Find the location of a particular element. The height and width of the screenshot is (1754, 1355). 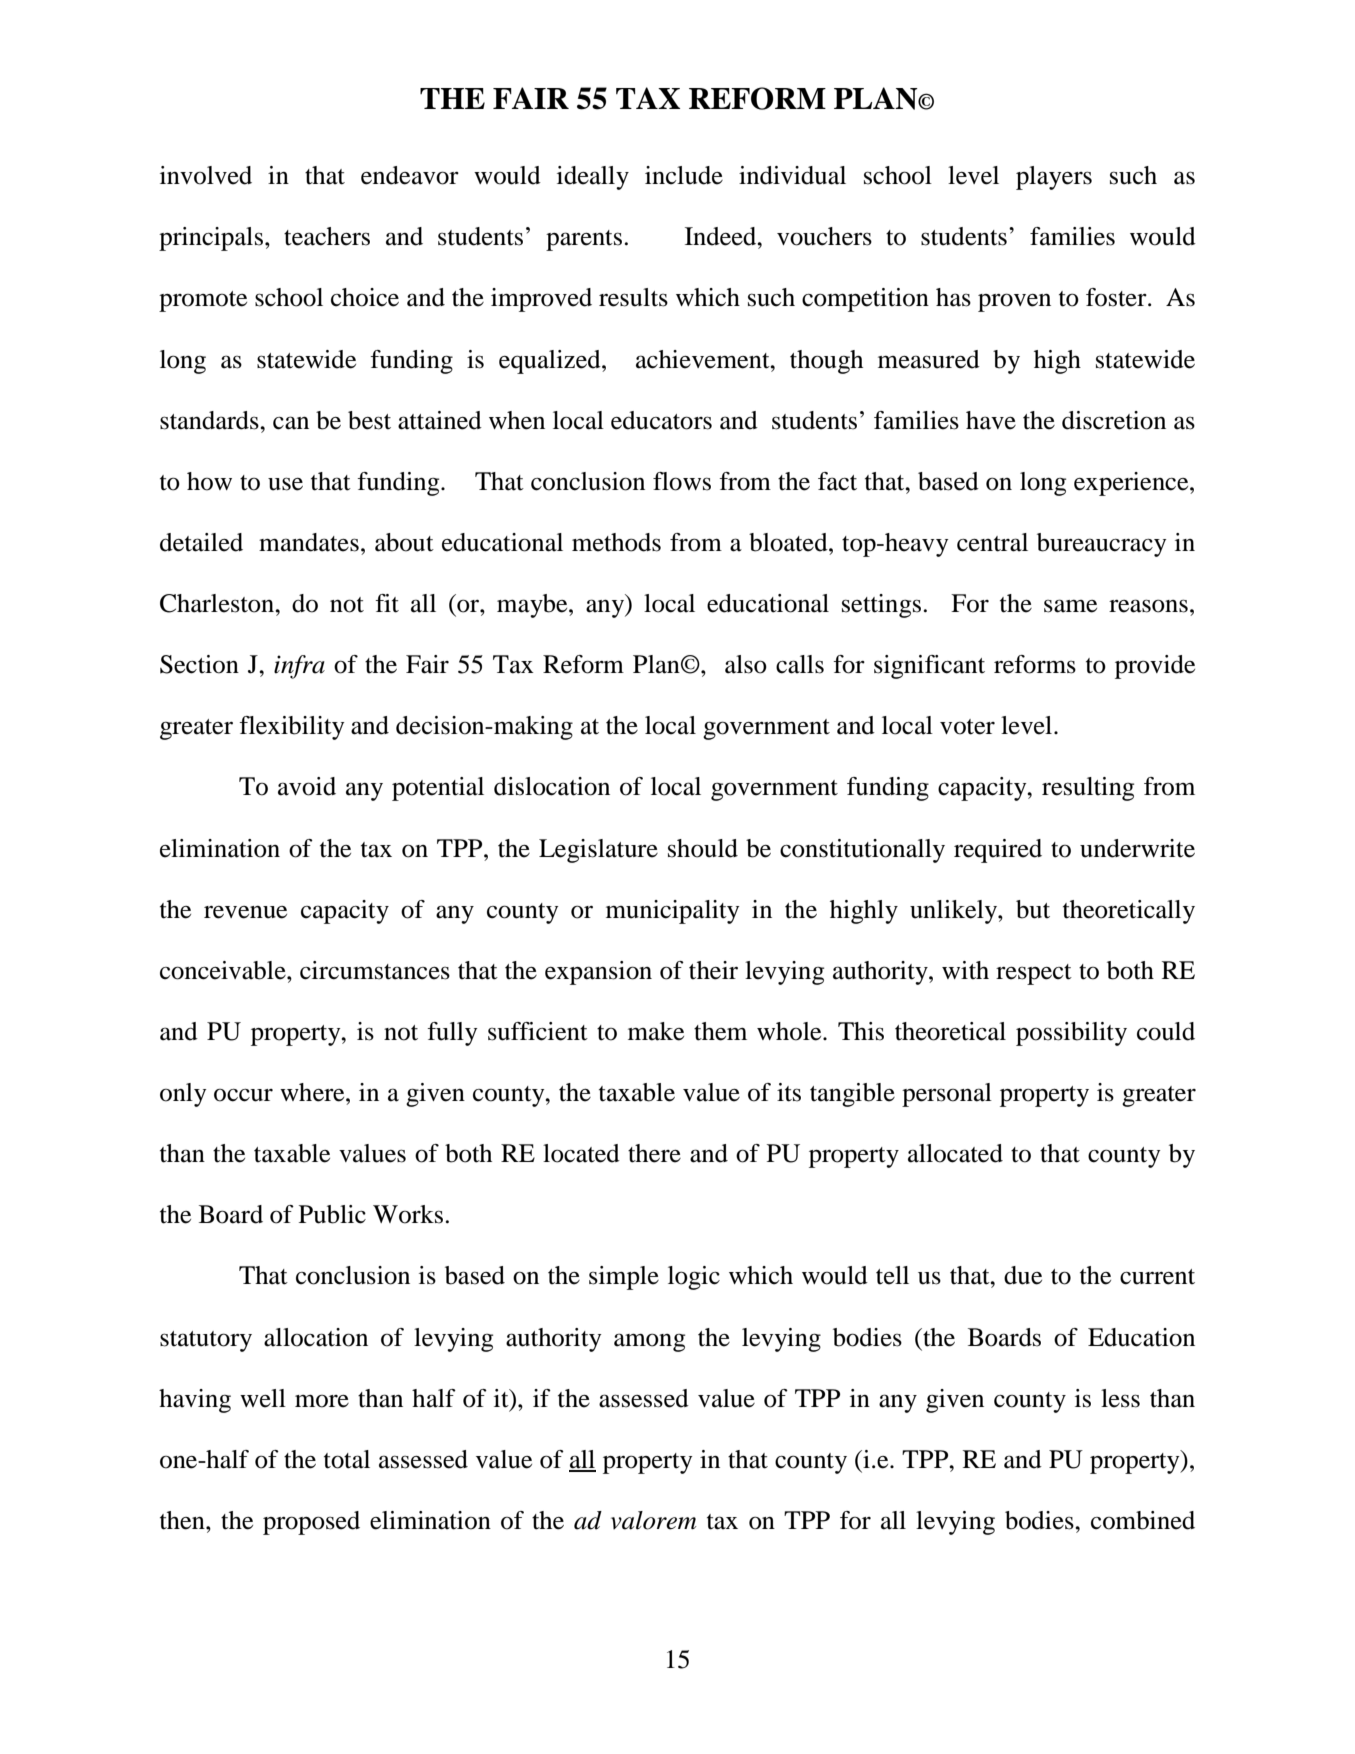

flows is located at coordinates (682, 481).
